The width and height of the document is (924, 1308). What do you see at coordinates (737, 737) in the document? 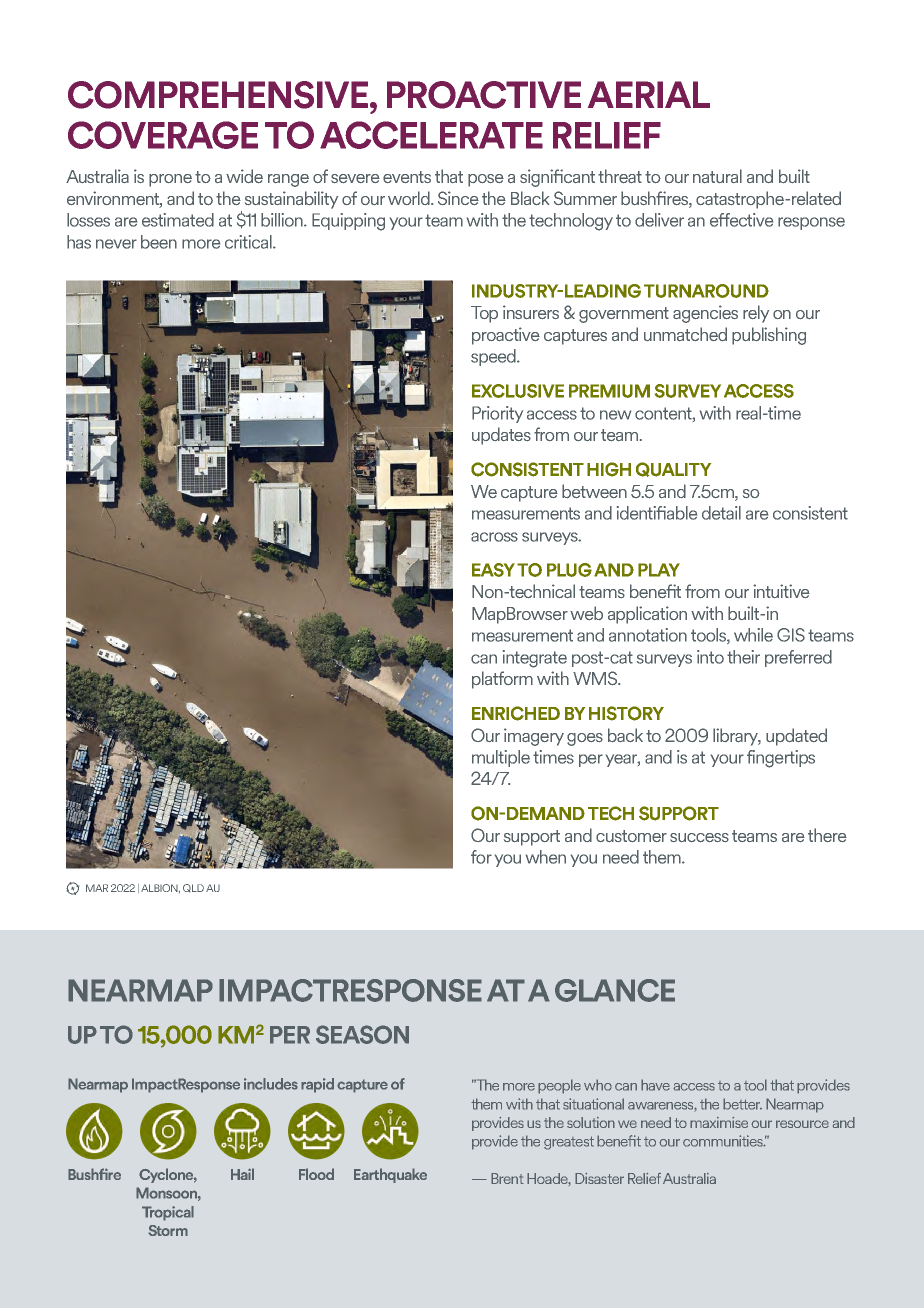
I see `library` at bounding box center [737, 737].
